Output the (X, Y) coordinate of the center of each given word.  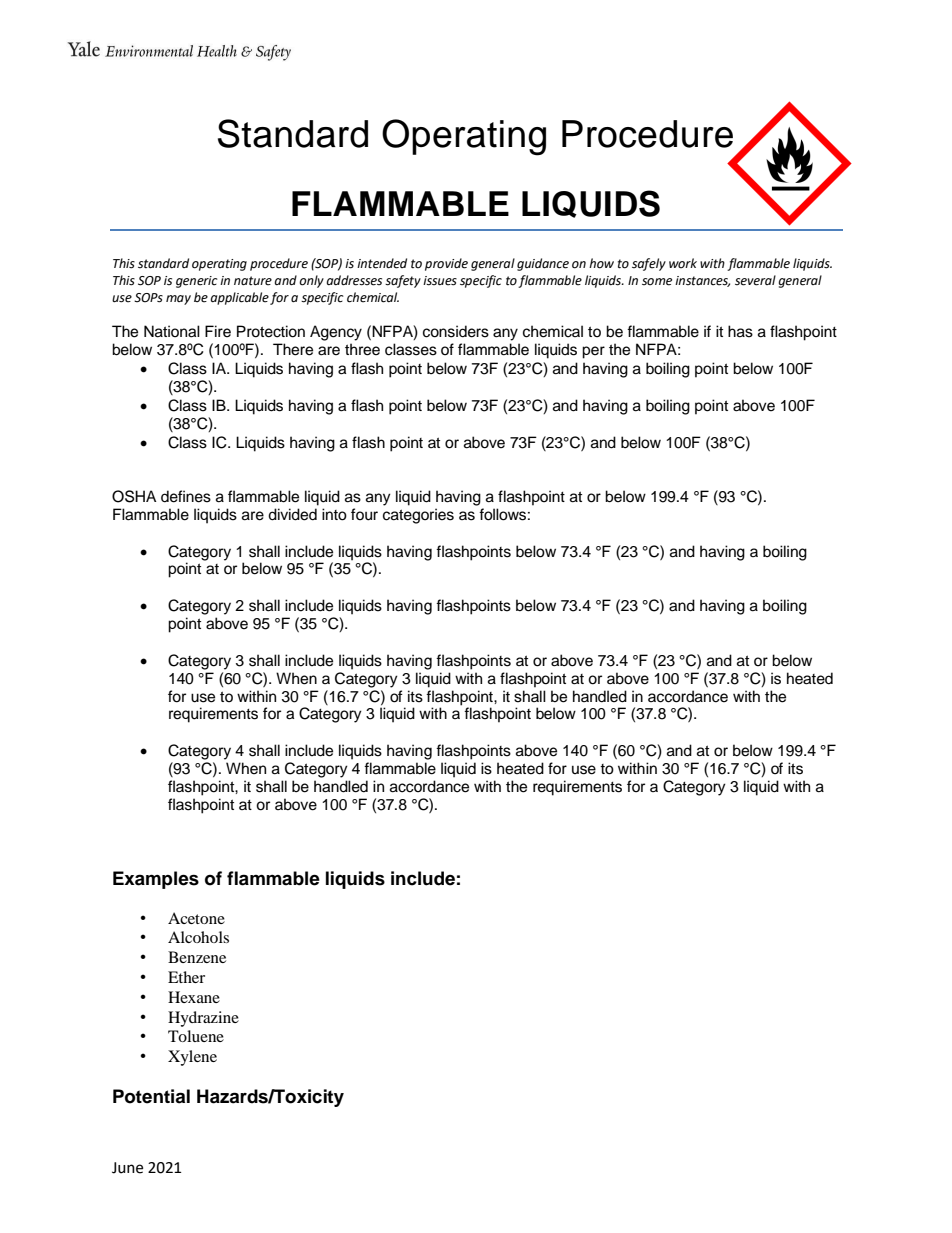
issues (440, 281)
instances (702, 281)
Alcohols (198, 937)
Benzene (197, 957)
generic (197, 282)
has (740, 331)
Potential (151, 1096)
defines (186, 496)
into (334, 514)
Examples (156, 880)
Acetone (196, 918)
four (364, 514)
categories (418, 516)
